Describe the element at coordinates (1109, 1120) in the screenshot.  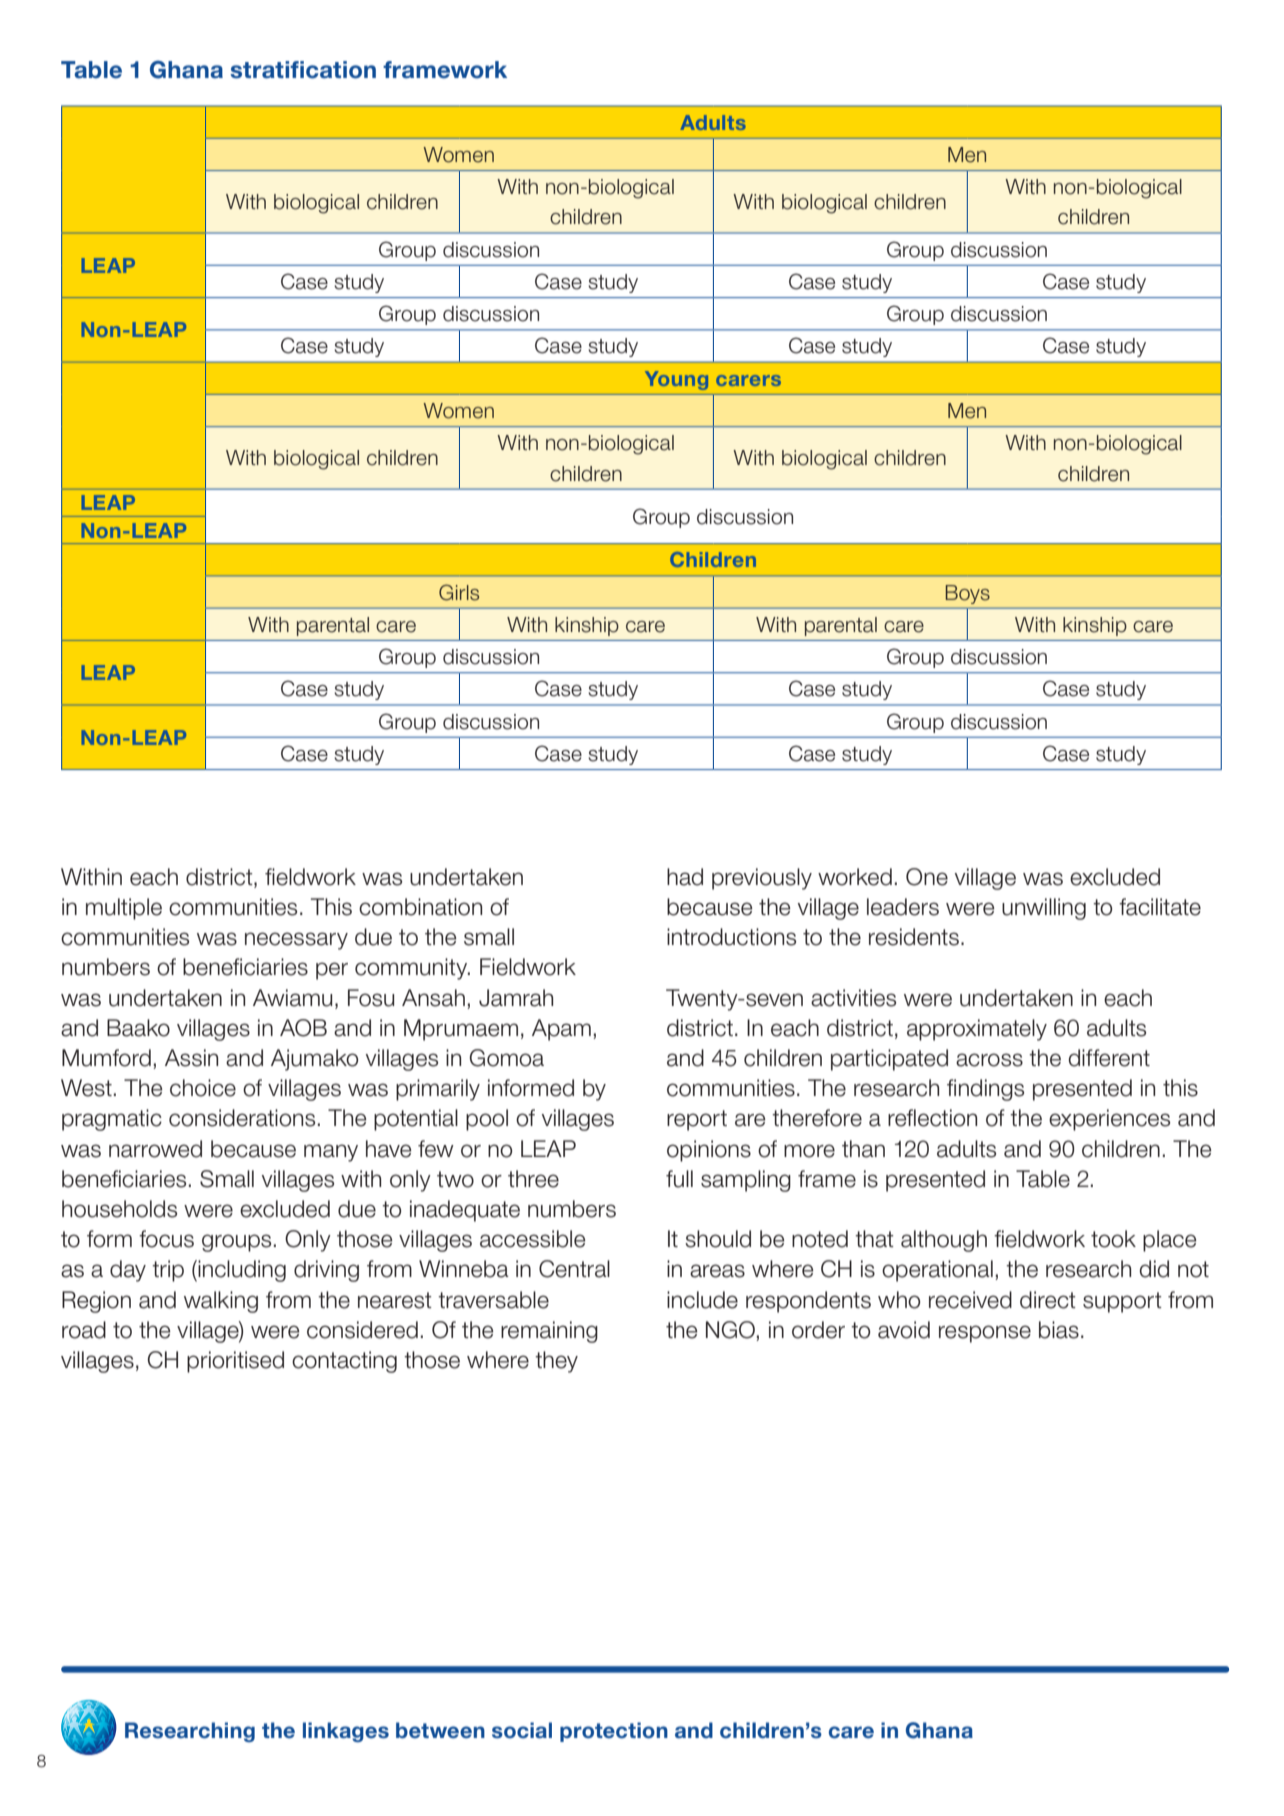
I see `experiences` at that location.
